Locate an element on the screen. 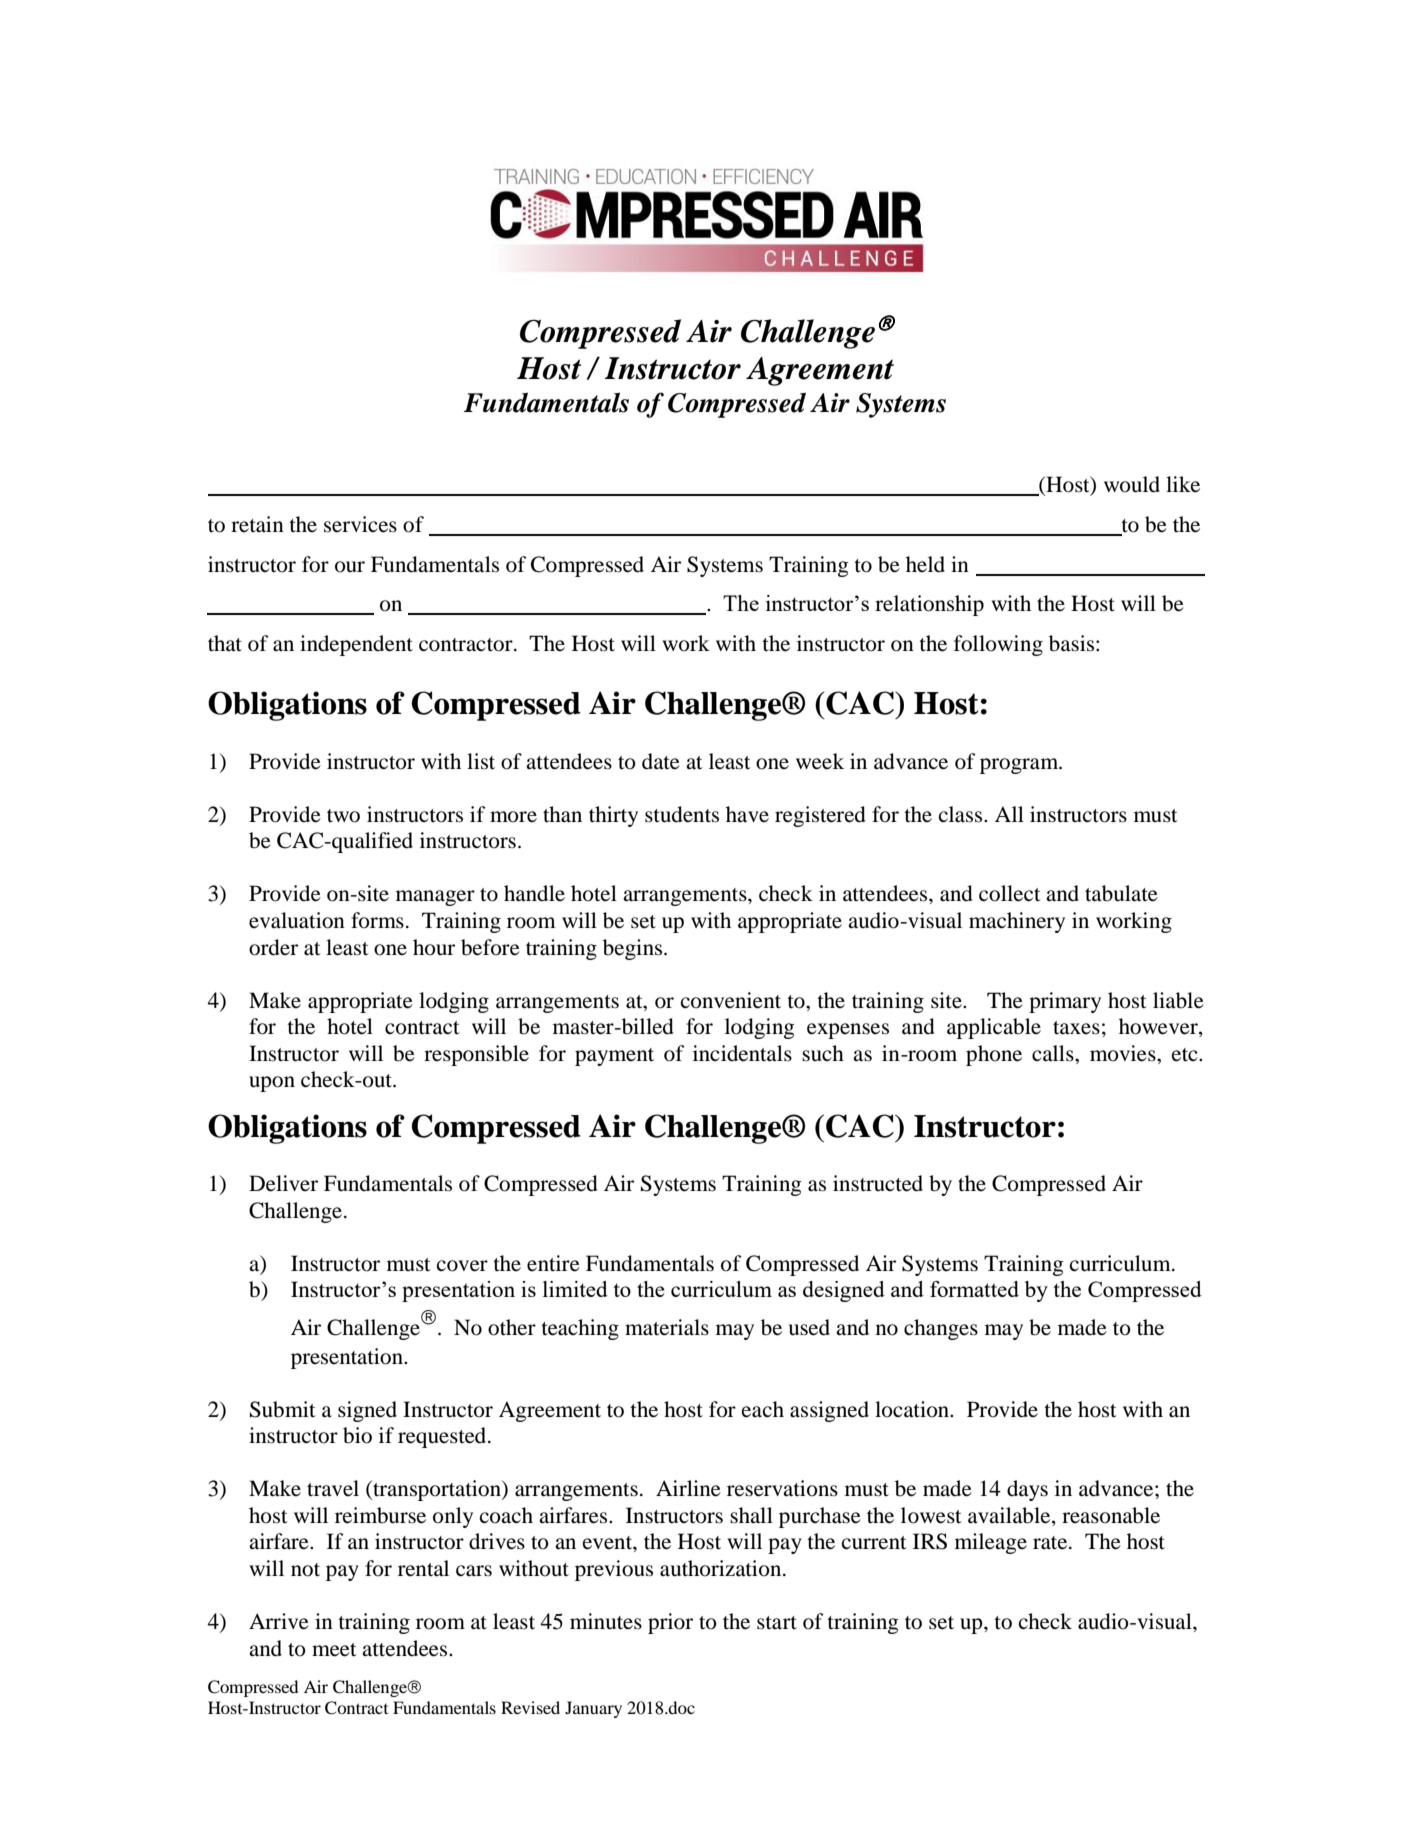 This screenshot has width=1412, height=1828. held is located at coordinates (925, 564).
